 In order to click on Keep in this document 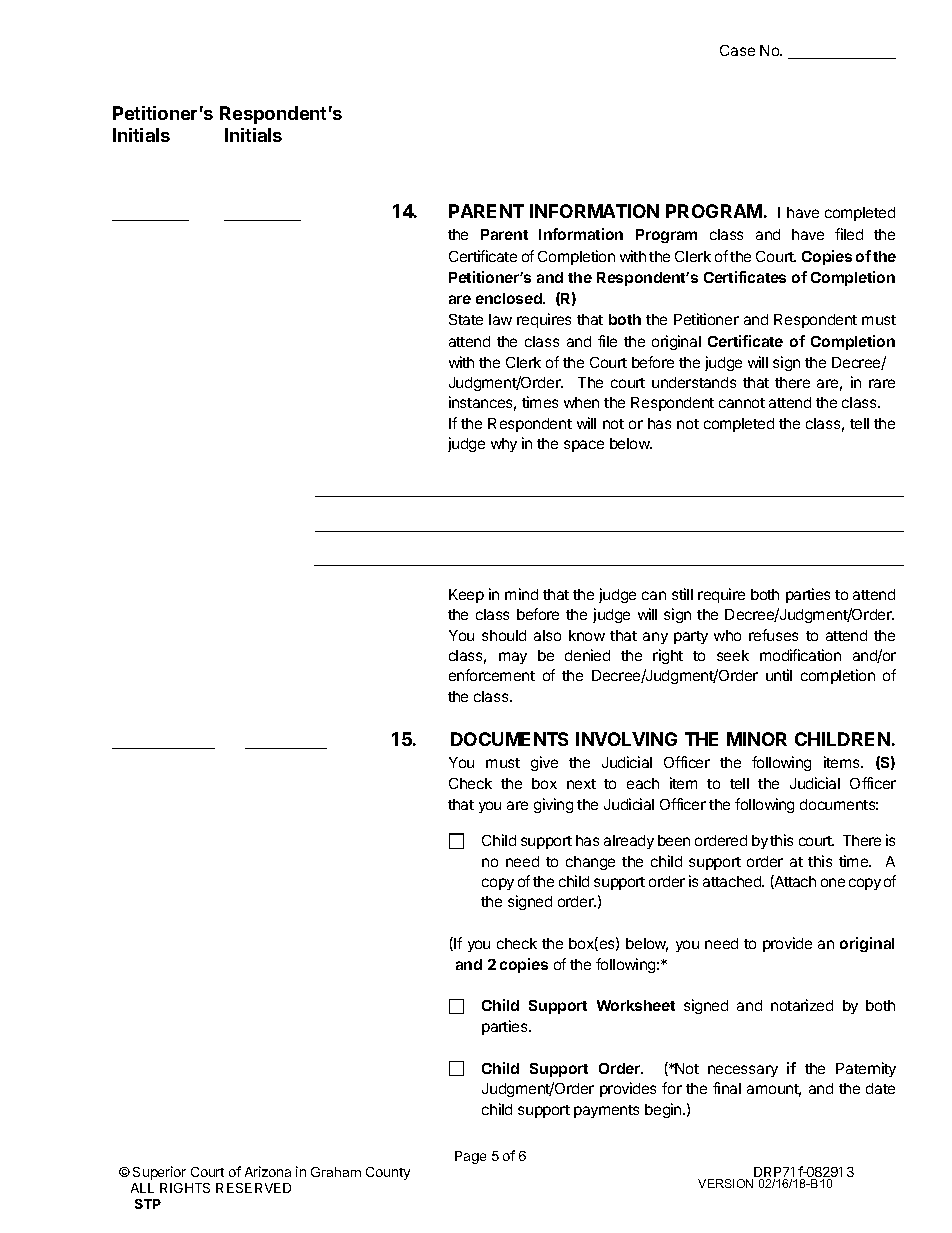, I will do `click(466, 596)`.
